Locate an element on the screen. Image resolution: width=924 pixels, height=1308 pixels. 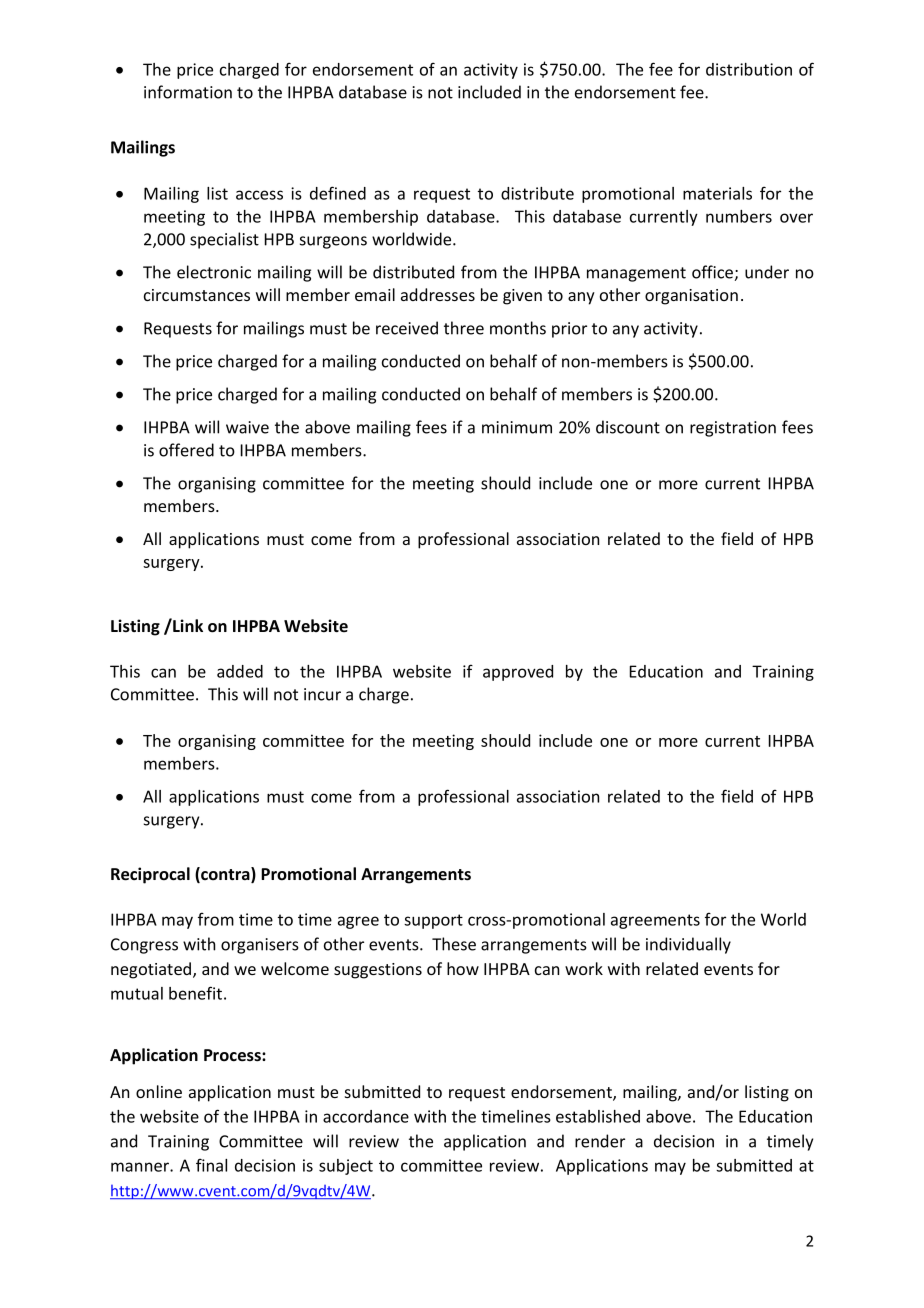
distribution is located at coordinates (749, 69).
